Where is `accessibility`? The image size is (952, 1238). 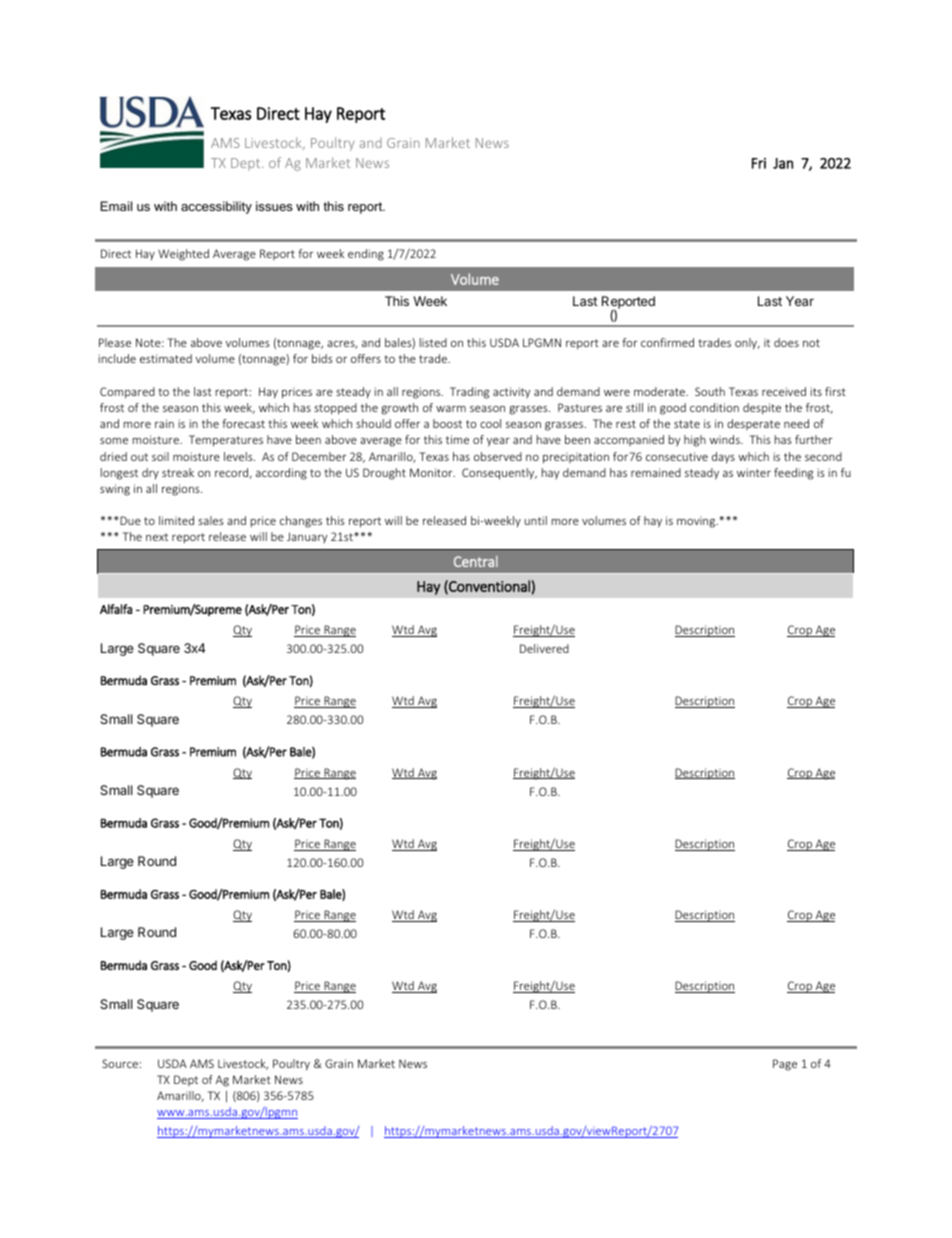 accessibility is located at coordinates (216, 207).
